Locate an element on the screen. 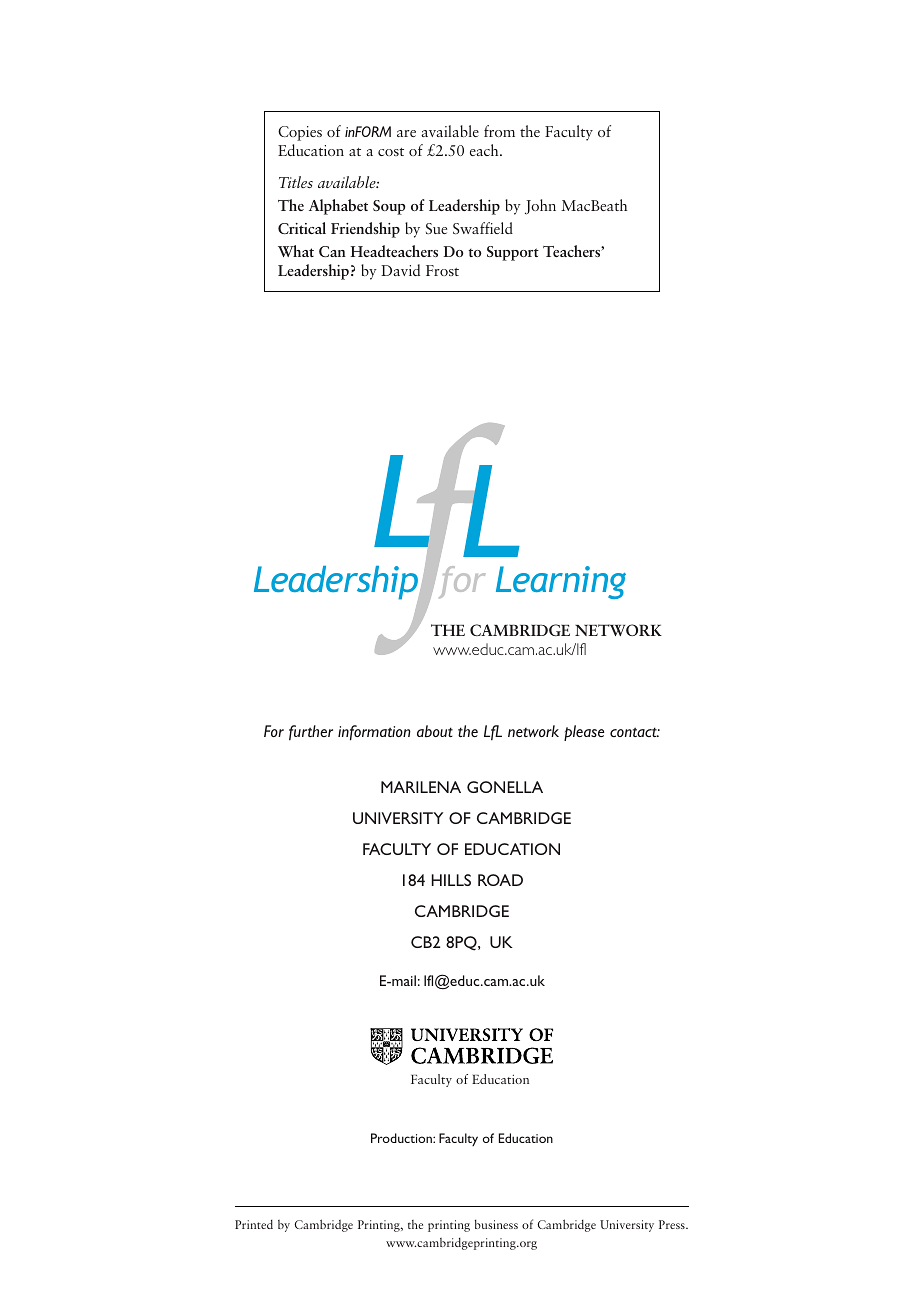 This screenshot has height=1308, width=924. John is located at coordinates (540, 207).
